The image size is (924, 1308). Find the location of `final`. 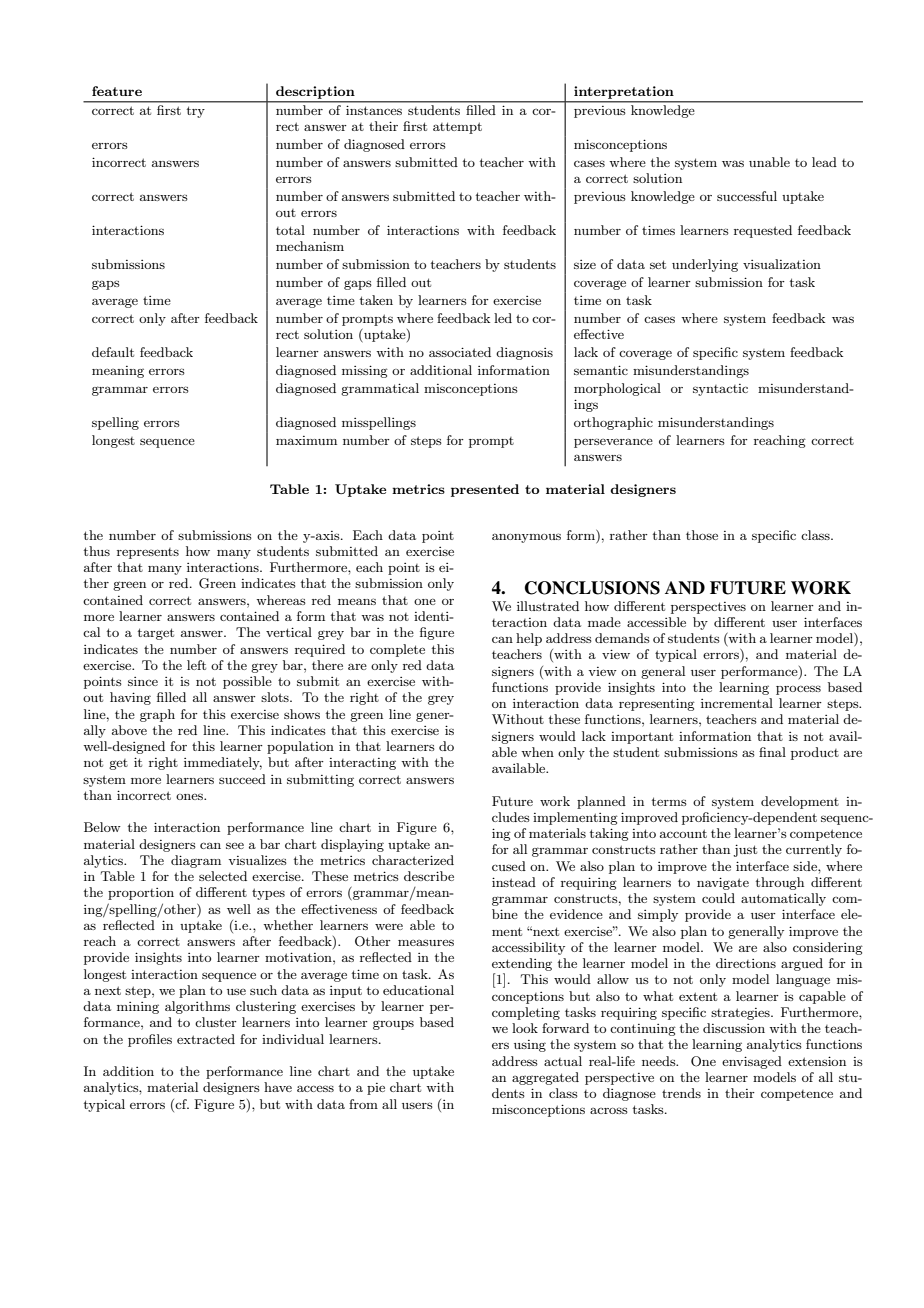

final is located at coordinates (772, 752).
